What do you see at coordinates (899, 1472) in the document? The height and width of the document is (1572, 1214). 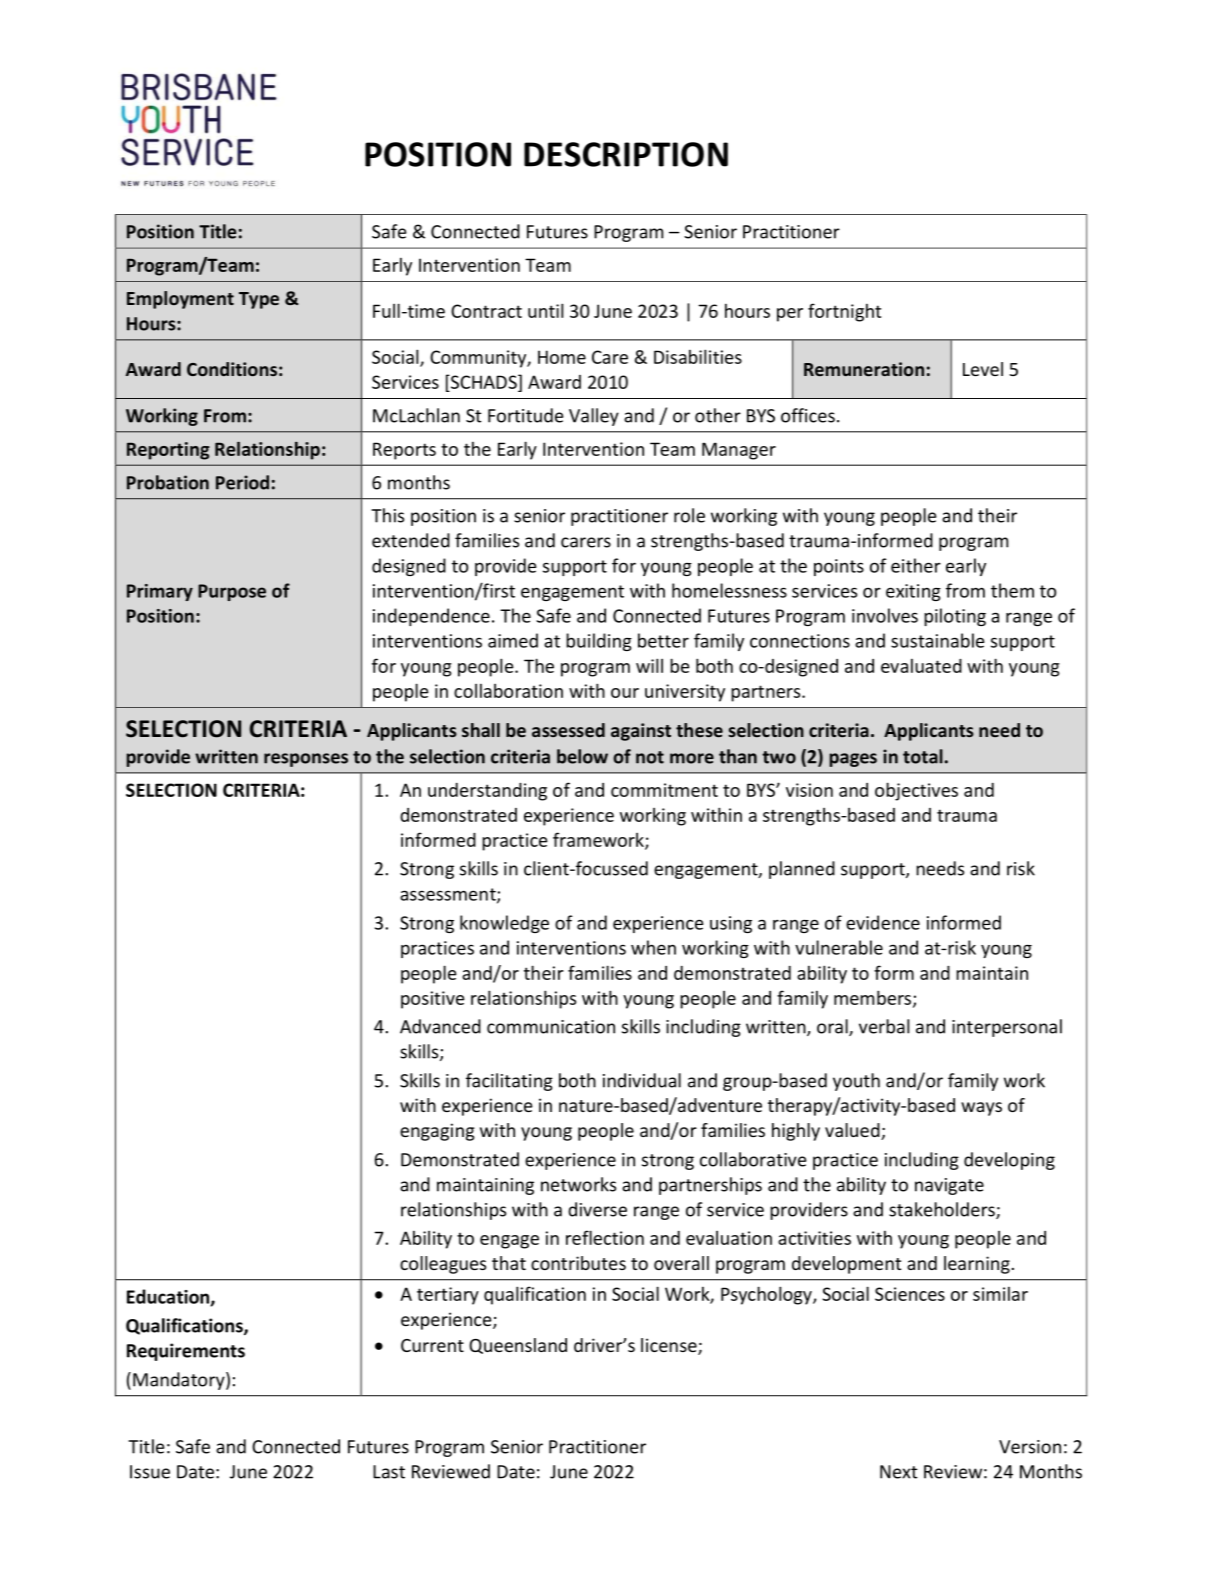 I see `Next` at bounding box center [899, 1472].
